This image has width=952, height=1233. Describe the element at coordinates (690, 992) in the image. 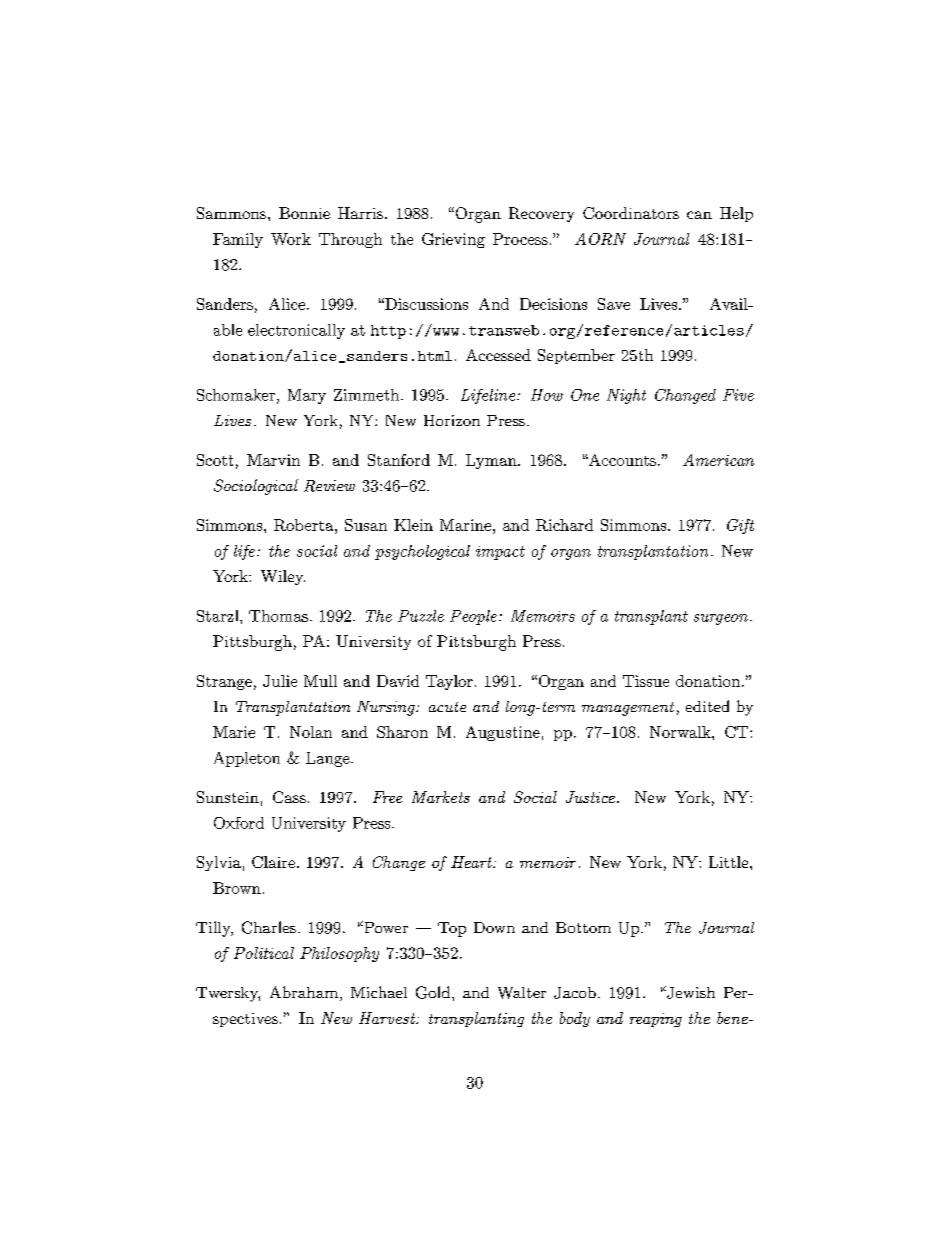

I see `Jewish` at that location.
